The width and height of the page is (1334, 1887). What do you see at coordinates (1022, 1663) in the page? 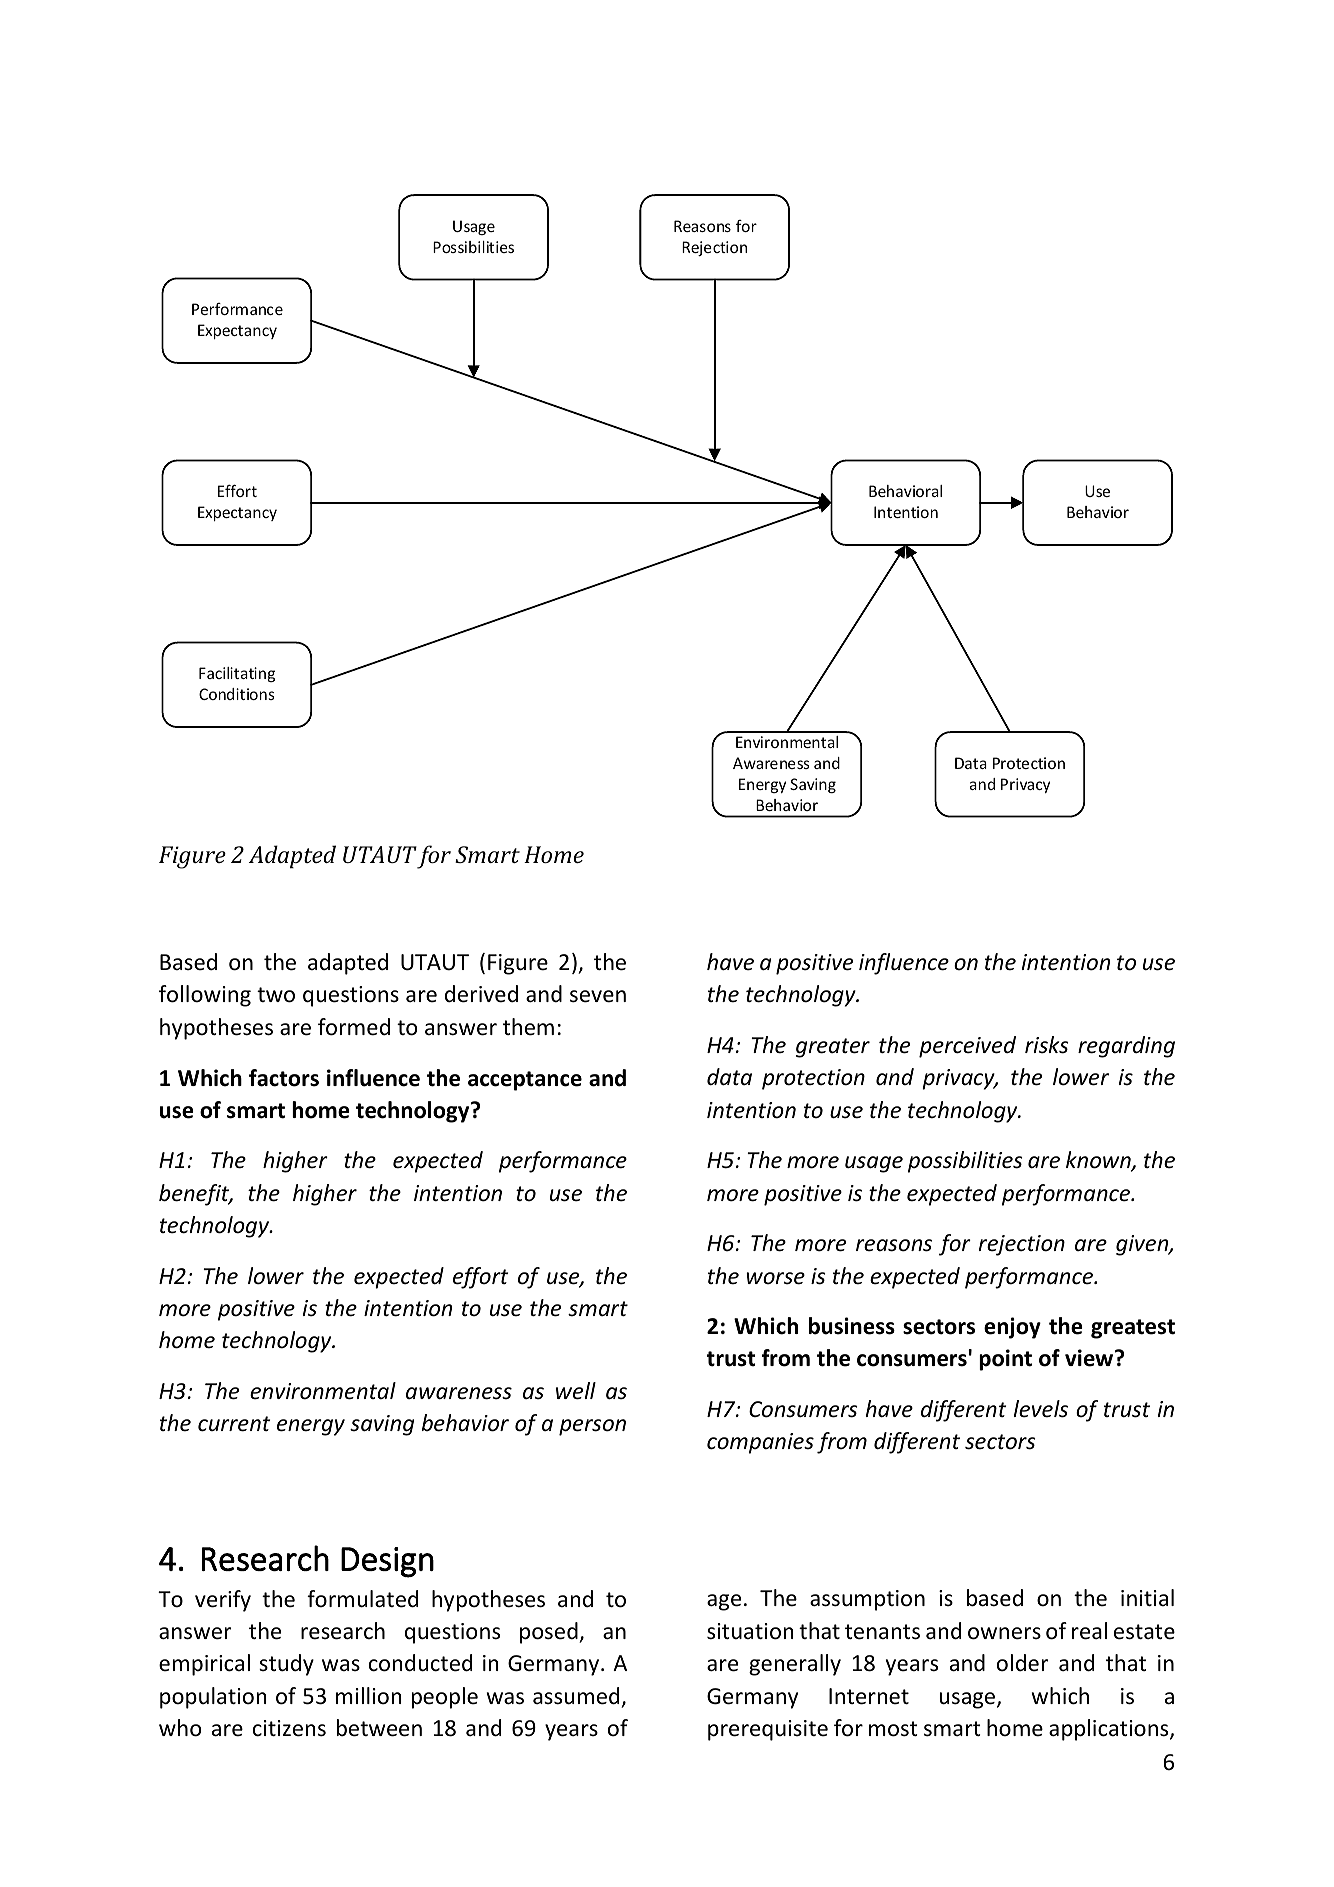
I see `older` at bounding box center [1022, 1663].
